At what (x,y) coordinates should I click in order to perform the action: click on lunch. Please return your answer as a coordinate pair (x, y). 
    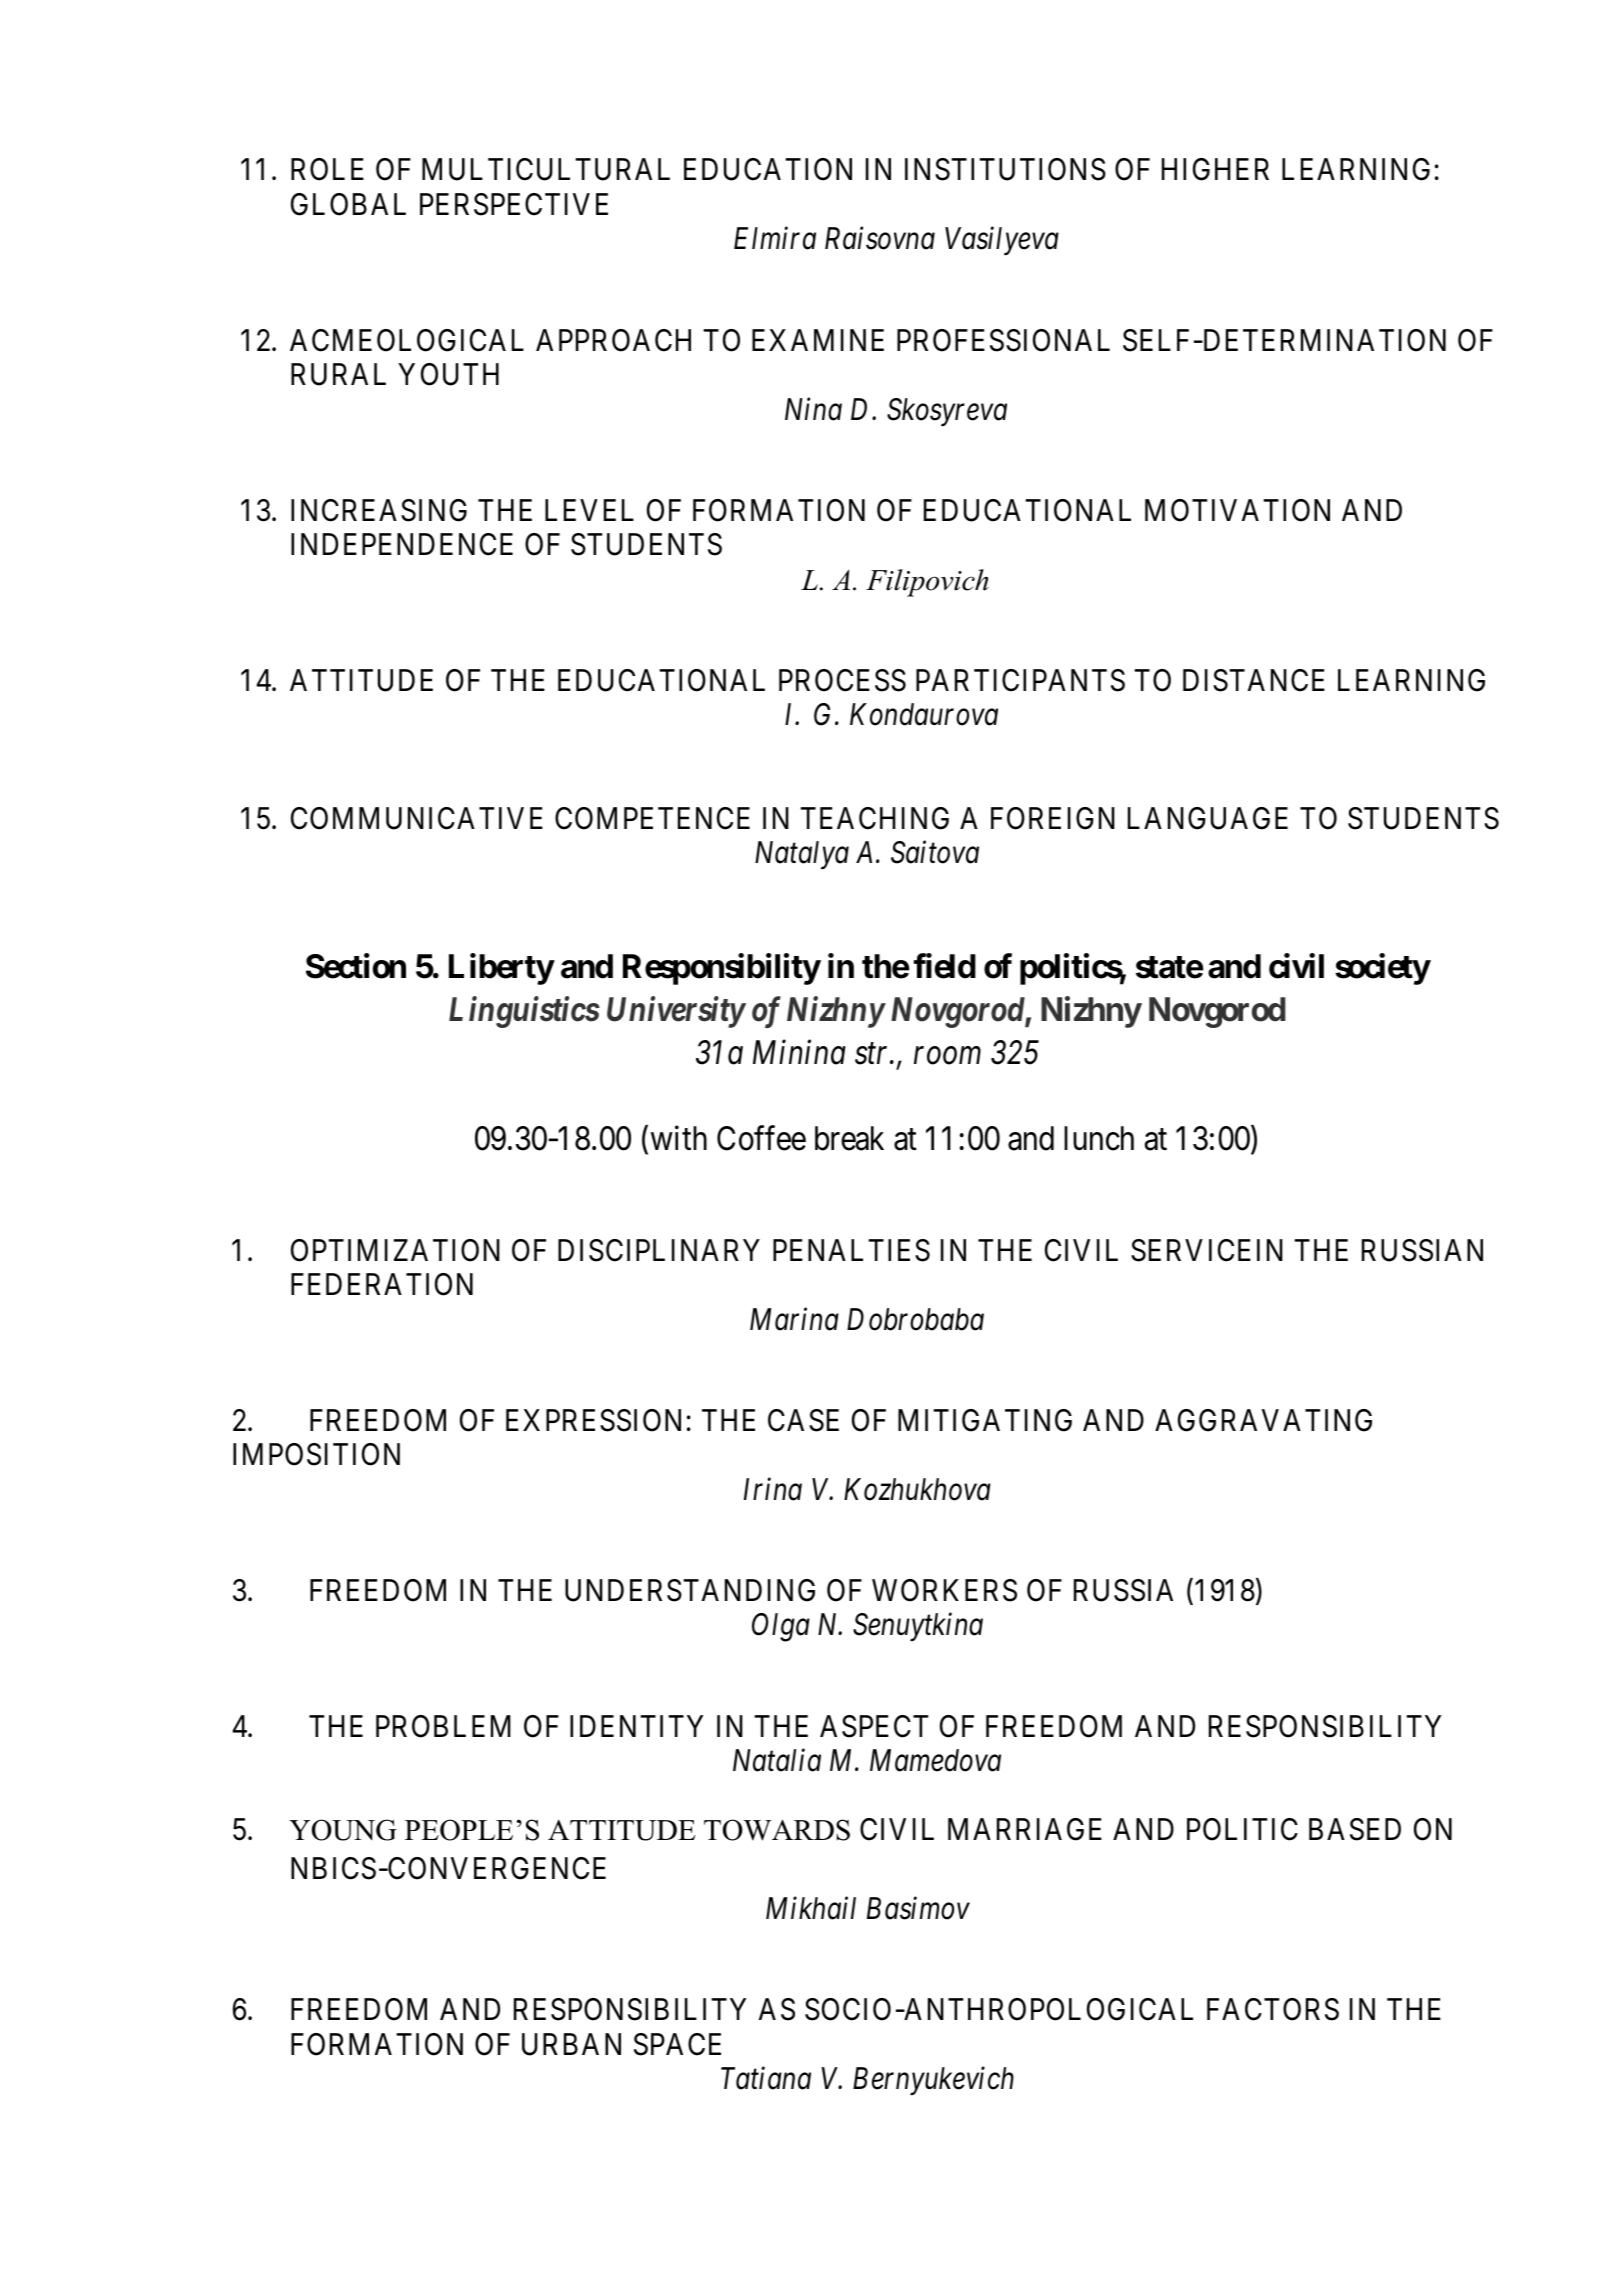
    Looking at the image, I should click on (1099, 1138).
